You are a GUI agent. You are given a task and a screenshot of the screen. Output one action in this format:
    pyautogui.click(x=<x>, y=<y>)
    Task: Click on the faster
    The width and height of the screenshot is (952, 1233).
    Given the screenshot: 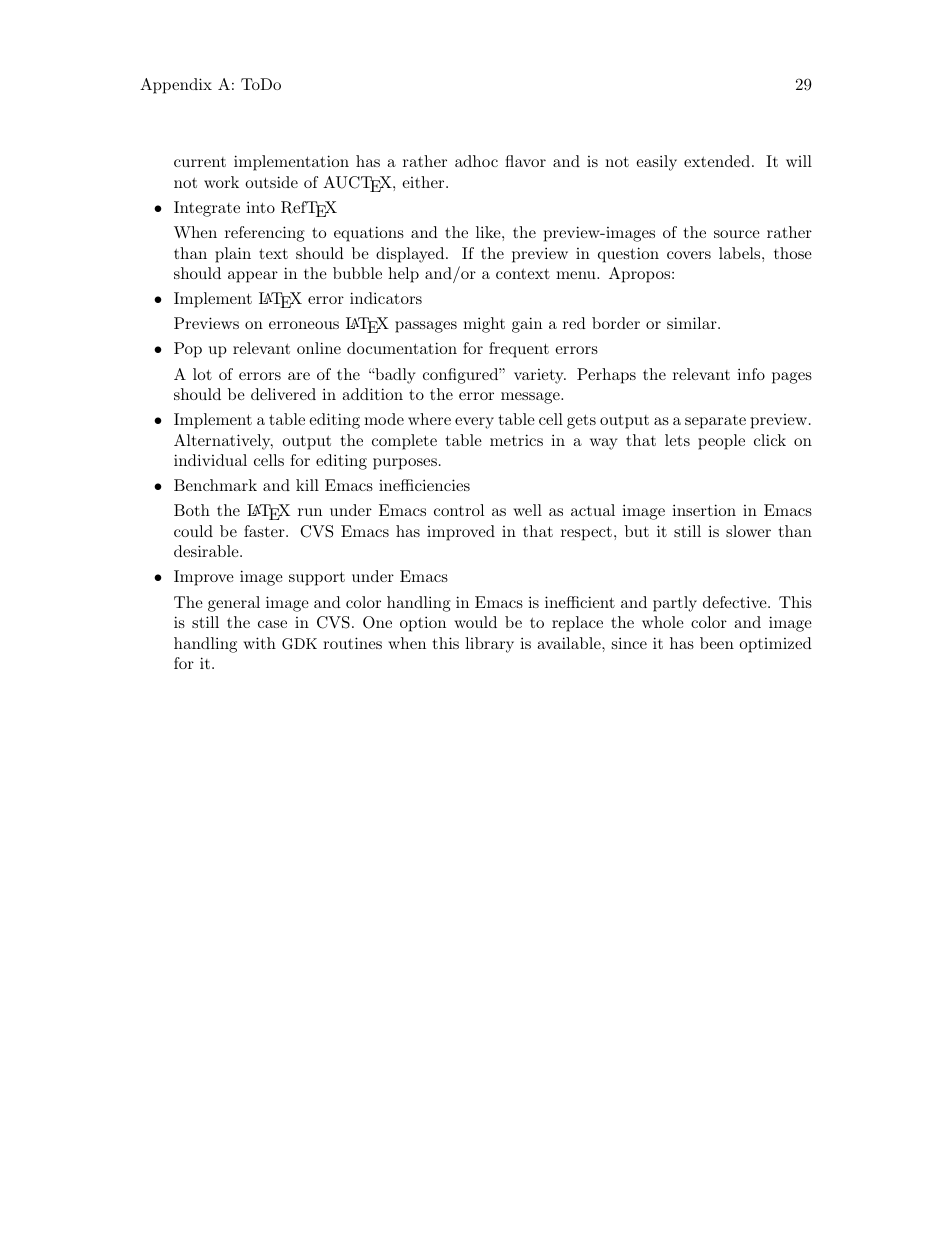 What is the action you would take?
    pyautogui.click(x=265, y=531)
